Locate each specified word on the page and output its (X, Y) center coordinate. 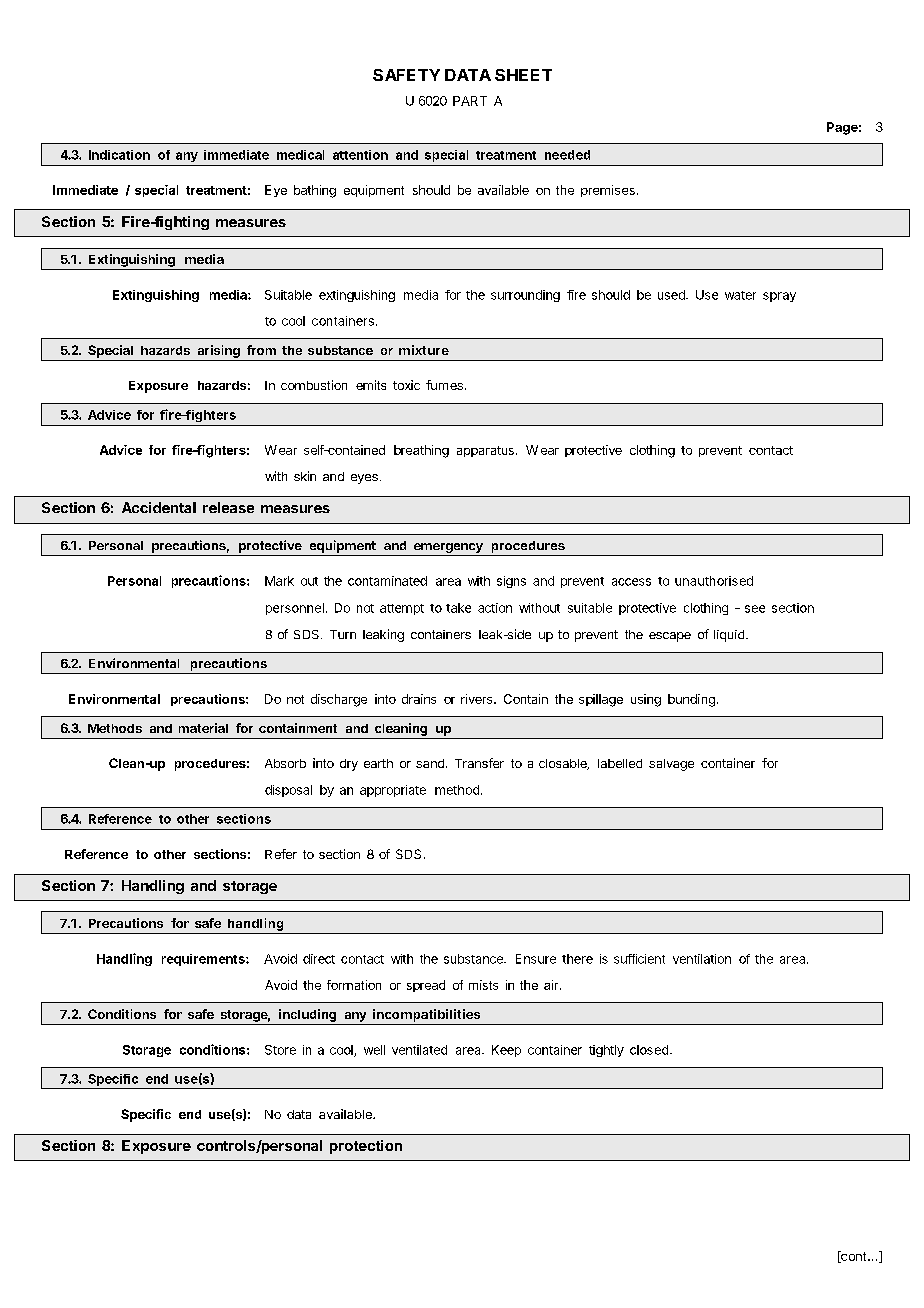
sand (430, 763)
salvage (671, 765)
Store (280, 1050)
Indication (119, 155)
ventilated (419, 1050)
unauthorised (714, 581)
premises (608, 191)
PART (470, 101)
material (203, 728)
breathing (421, 451)
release (228, 507)
